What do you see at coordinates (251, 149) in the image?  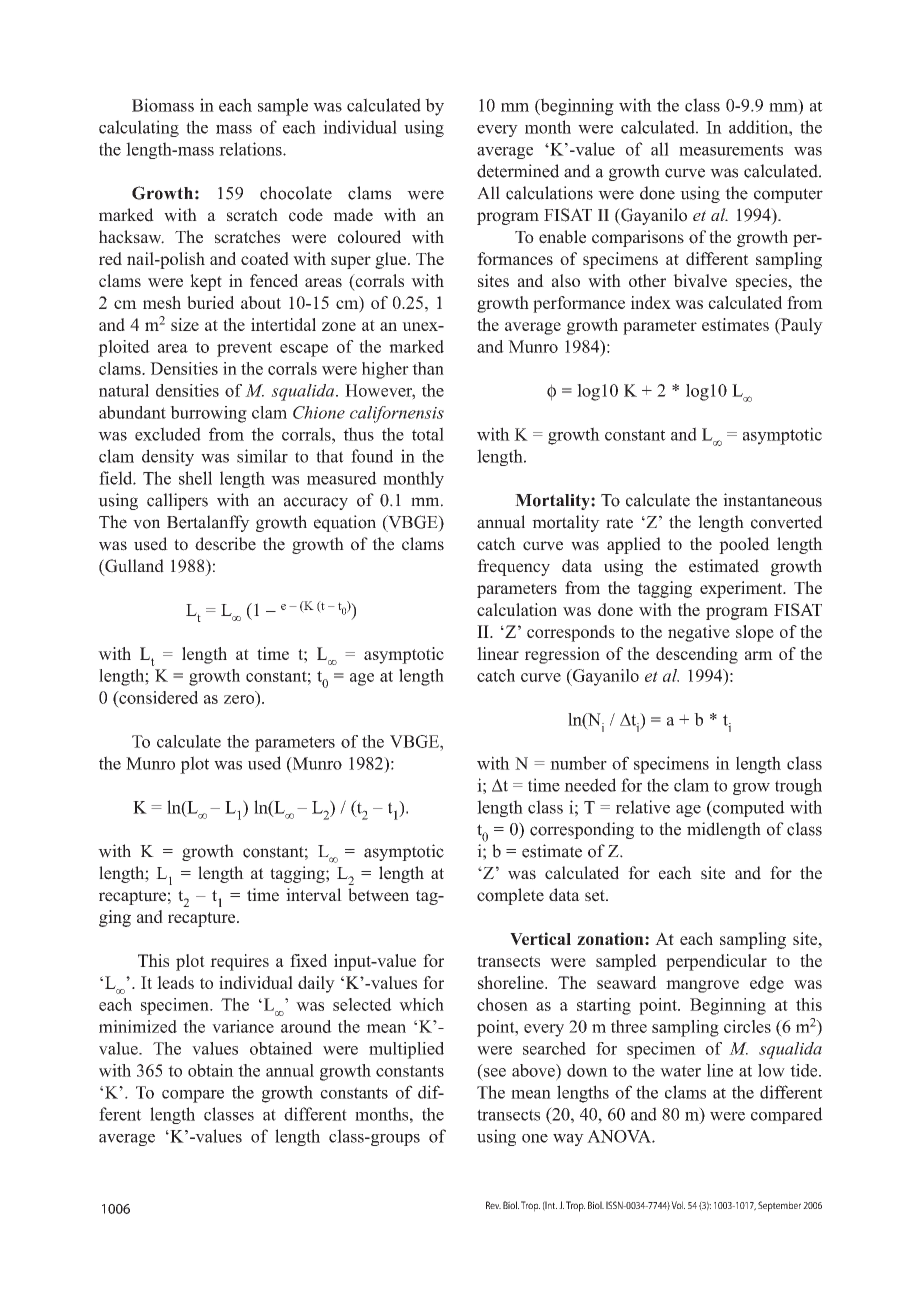 I see `relations` at bounding box center [251, 149].
